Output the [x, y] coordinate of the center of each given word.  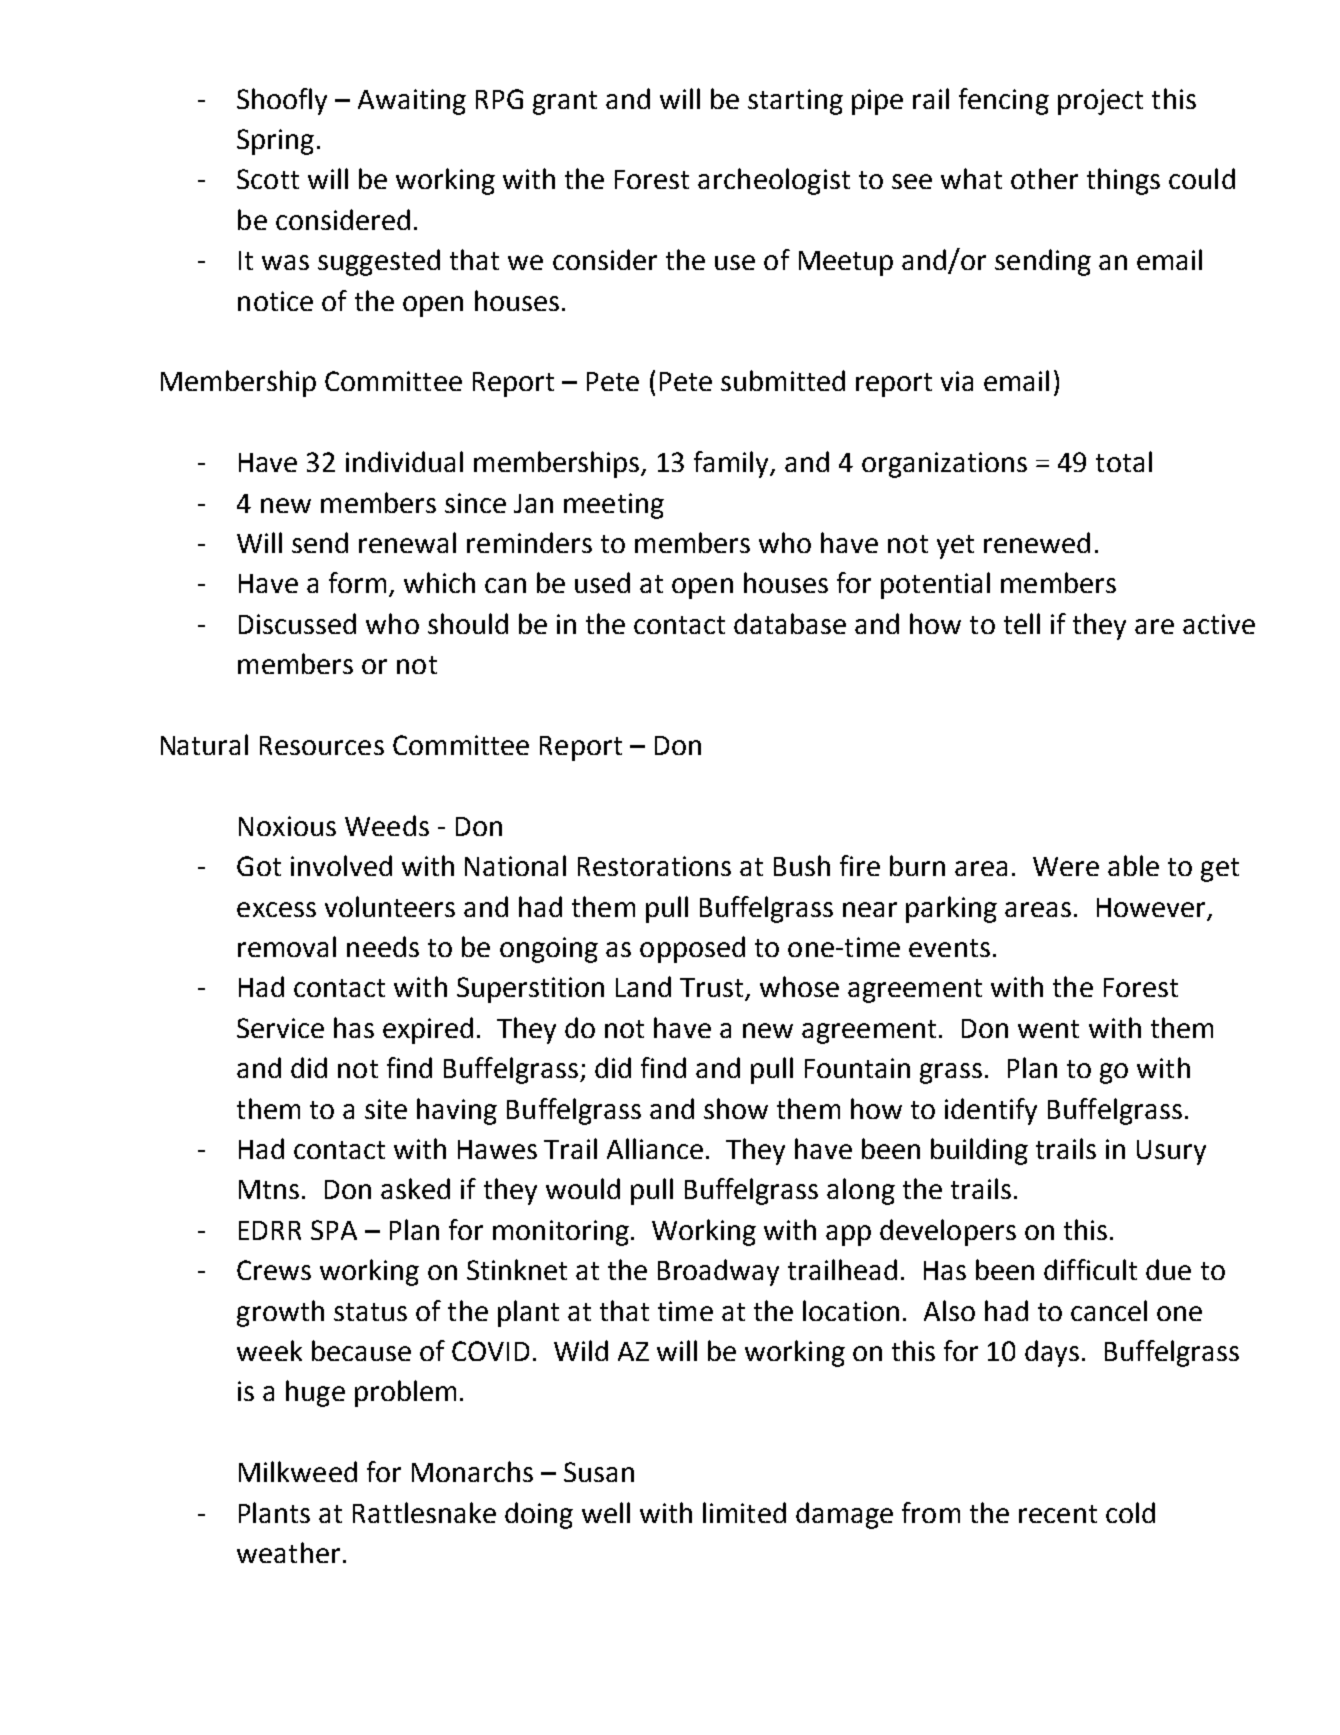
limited [744, 1512]
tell [1022, 623]
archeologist [774, 181]
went [1048, 1029]
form [357, 582]
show [736, 1108]
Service [280, 1028]
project [1100, 102]
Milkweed [298, 1471]
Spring [275, 142]
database [790, 623]
